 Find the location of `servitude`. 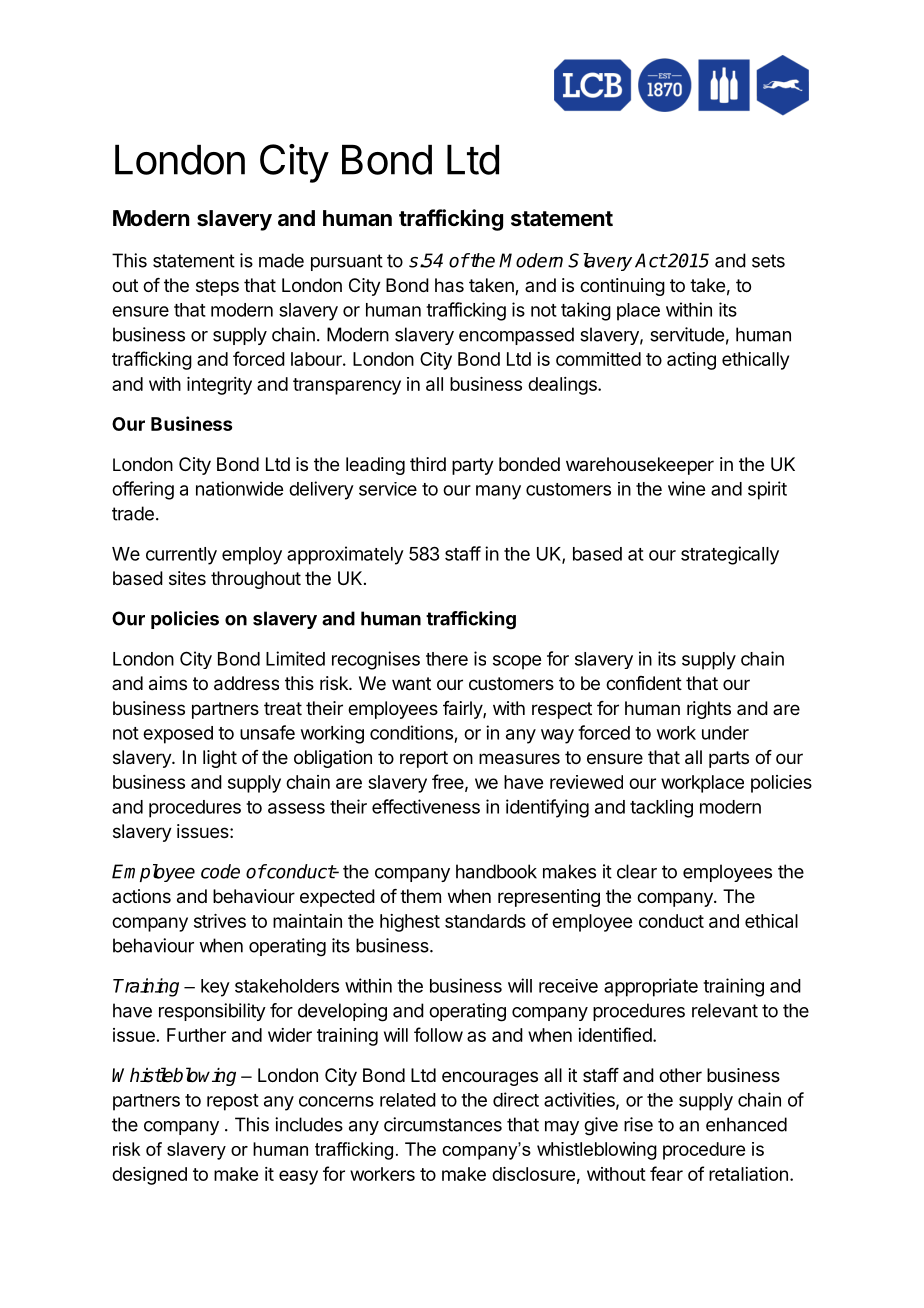

servitude is located at coordinates (687, 334).
